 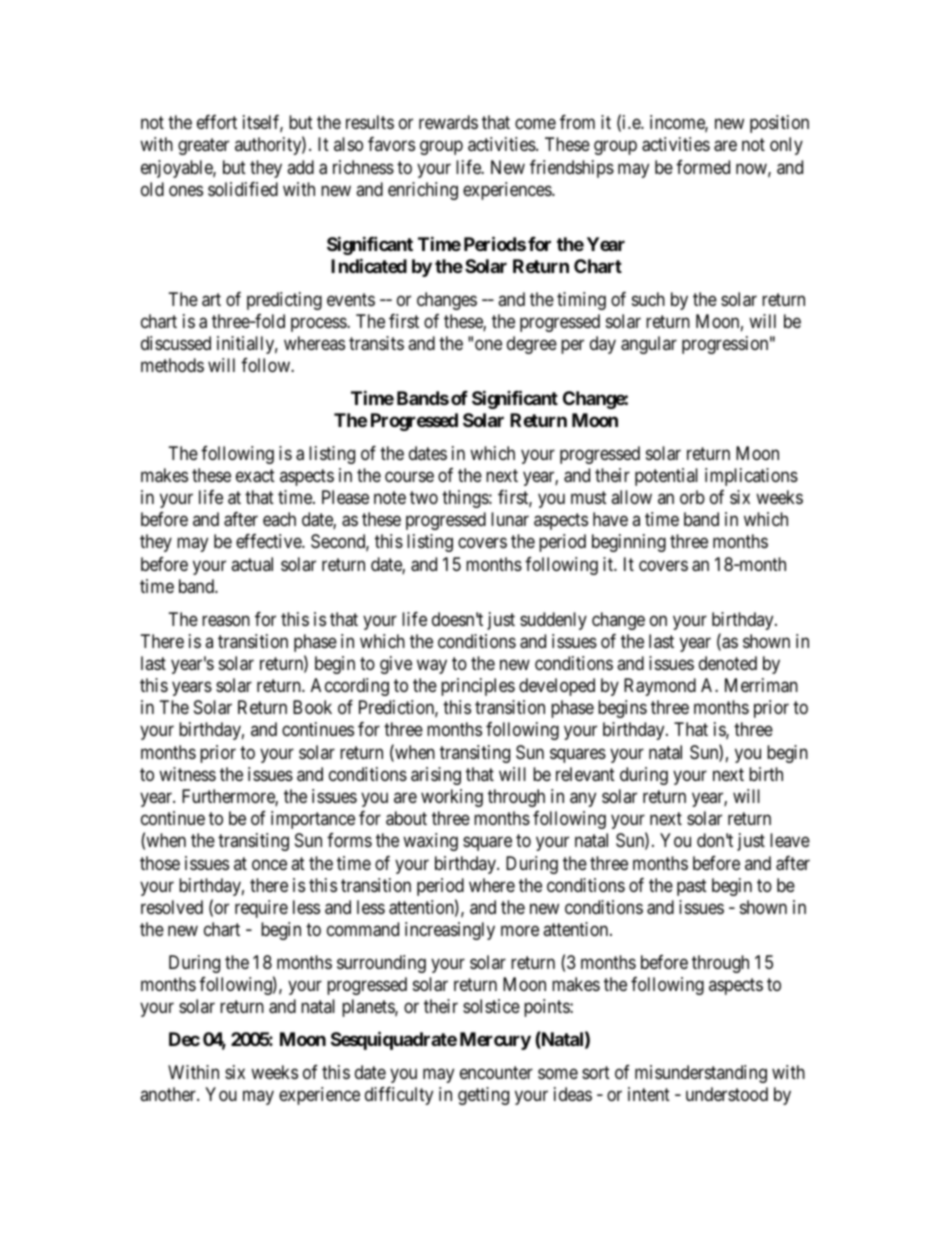 I want to click on past, so click(x=692, y=887).
